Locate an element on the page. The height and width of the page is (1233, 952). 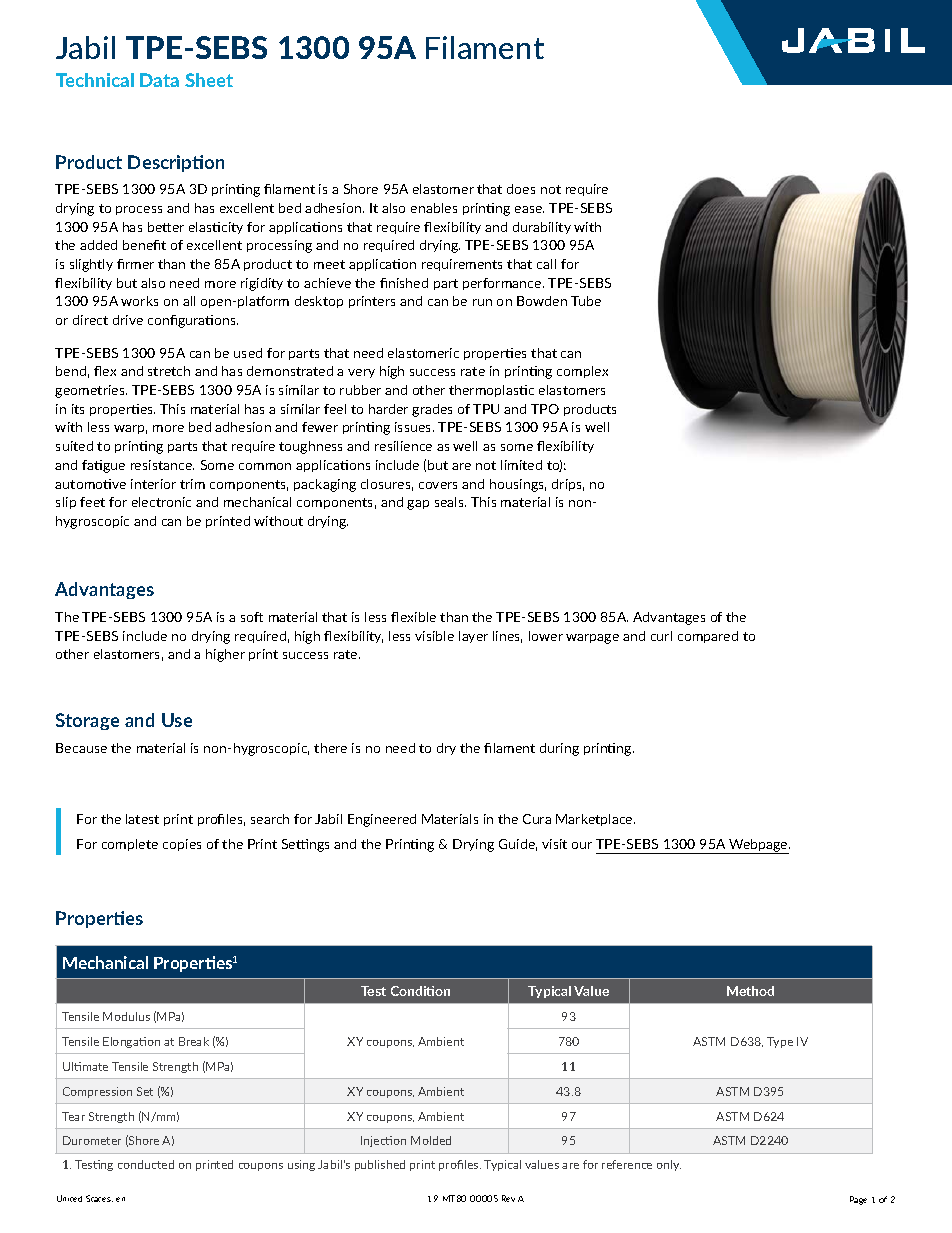
stretch is located at coordinates (169, 371).
